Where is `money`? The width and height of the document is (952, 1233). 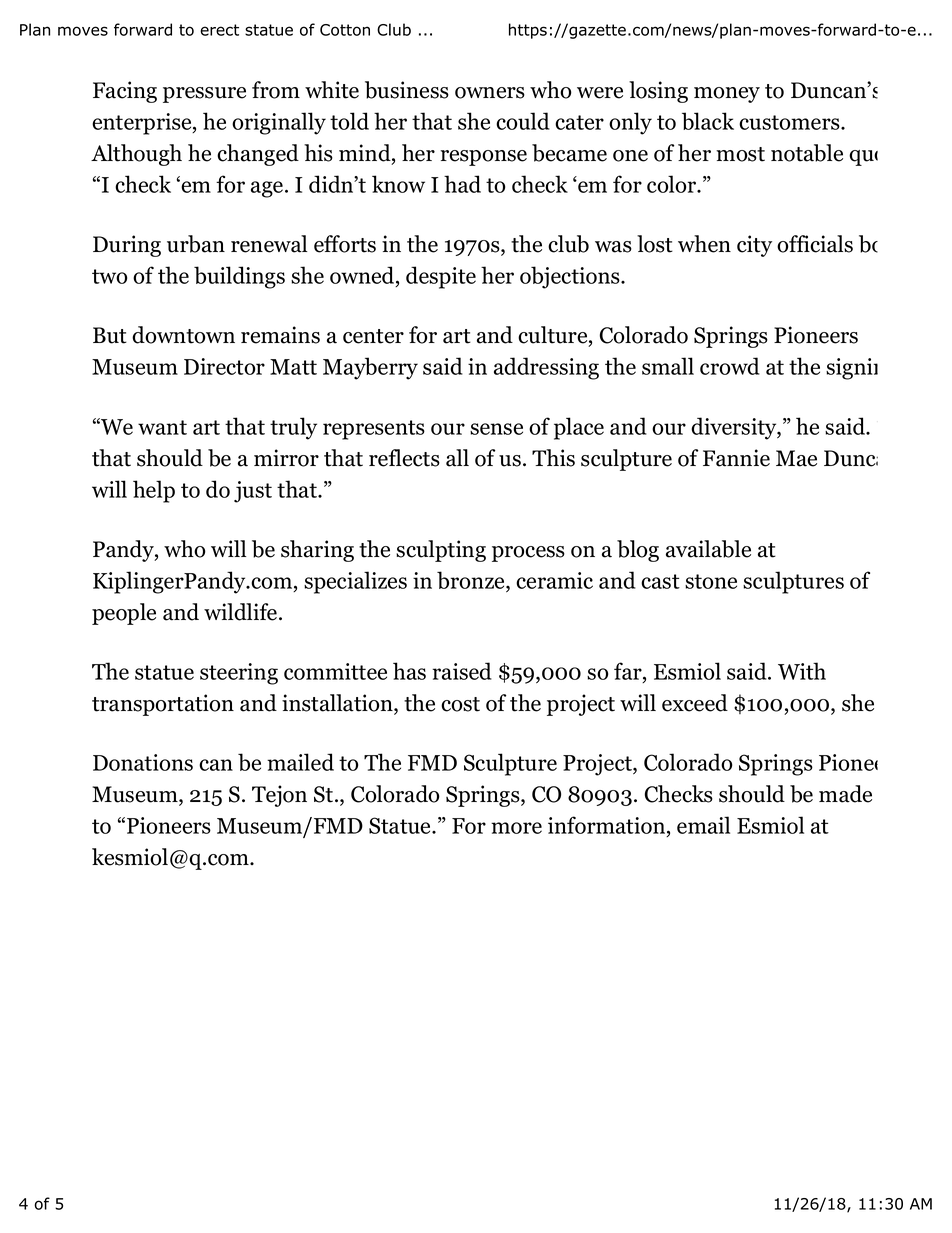
money is located at coordinates (727, 95).
